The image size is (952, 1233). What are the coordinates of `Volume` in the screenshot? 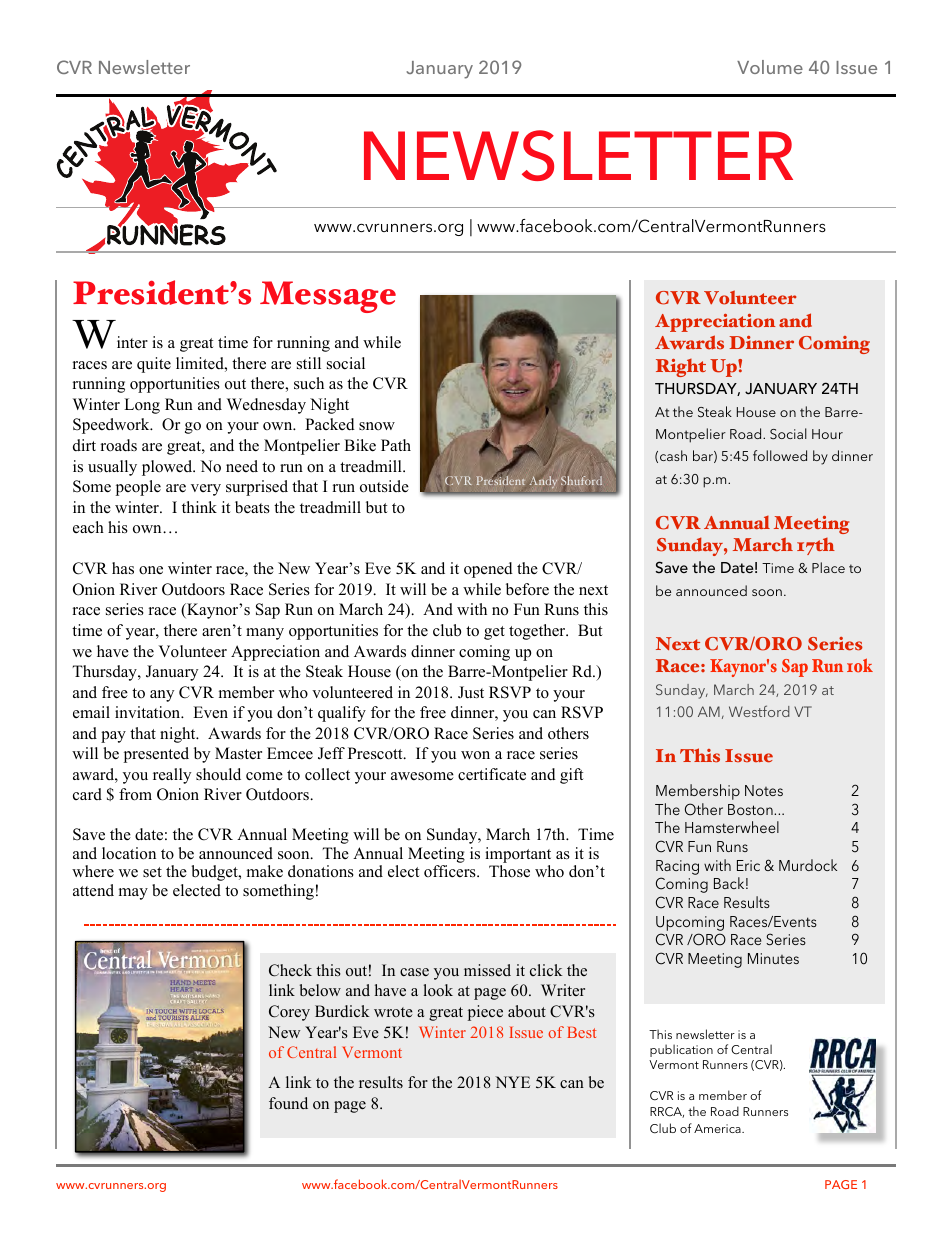 It's located at (770, 67).
